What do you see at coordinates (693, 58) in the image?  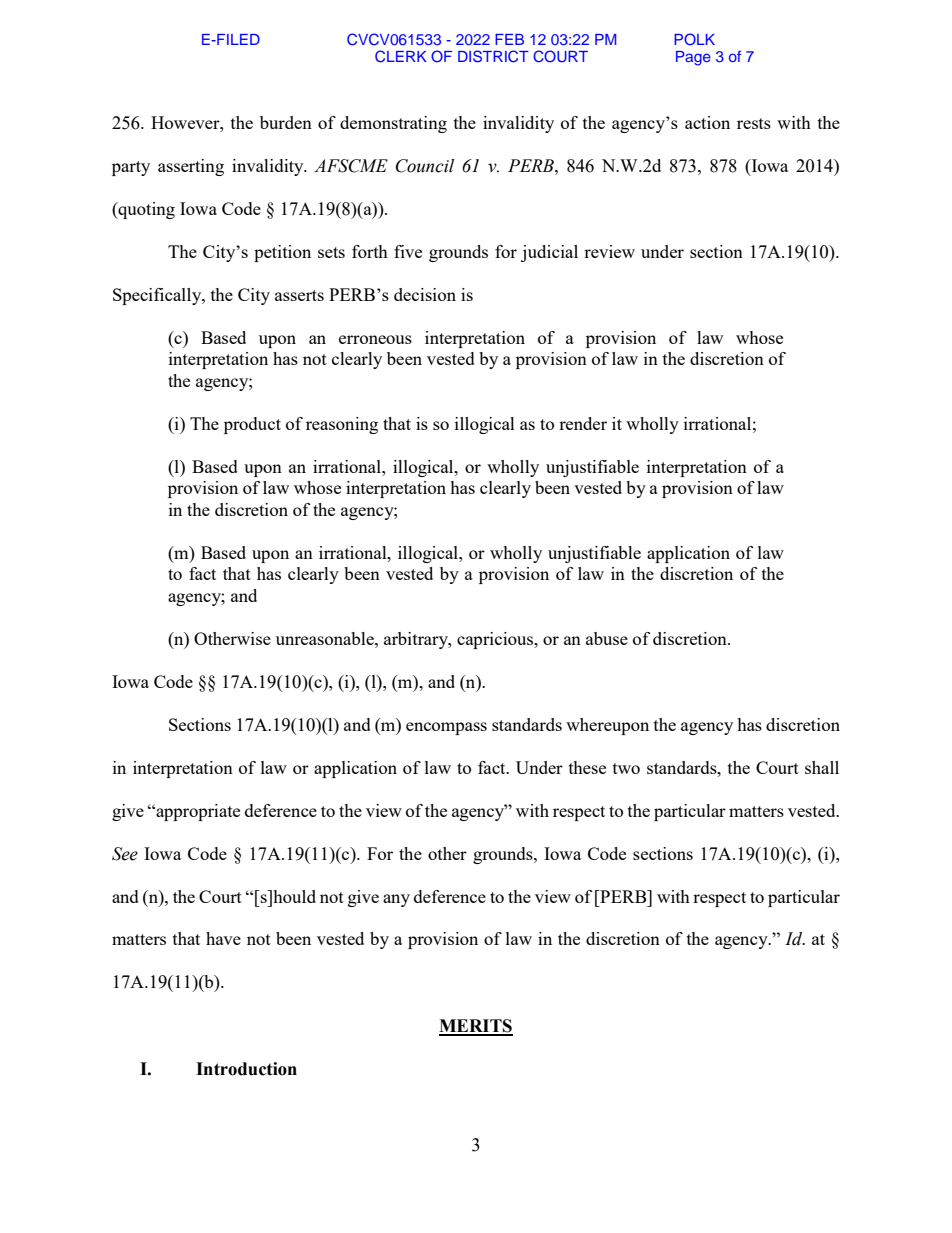 I see `Page` at bounding box center [693, 58].
